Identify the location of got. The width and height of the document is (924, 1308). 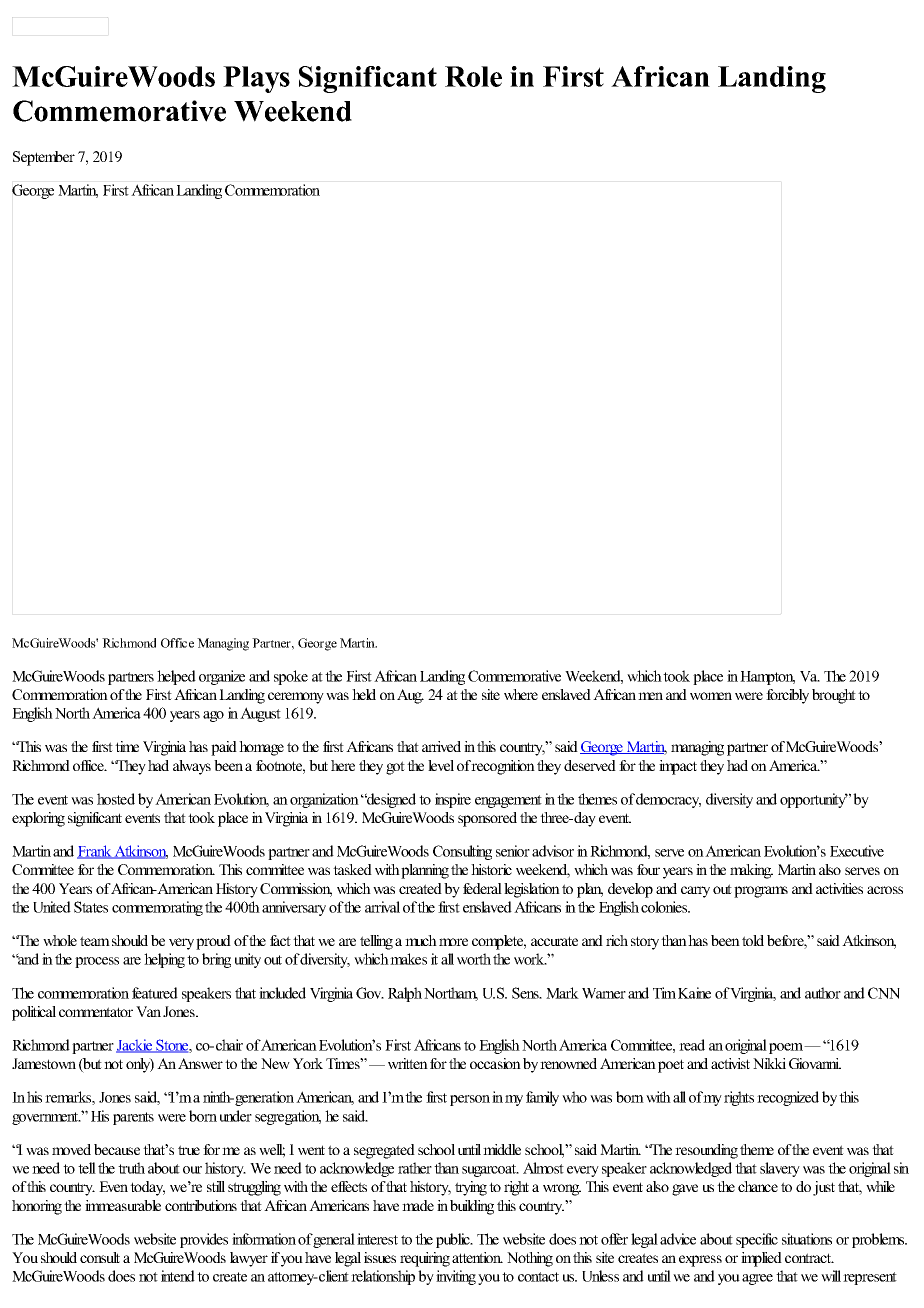
(395, 768).
